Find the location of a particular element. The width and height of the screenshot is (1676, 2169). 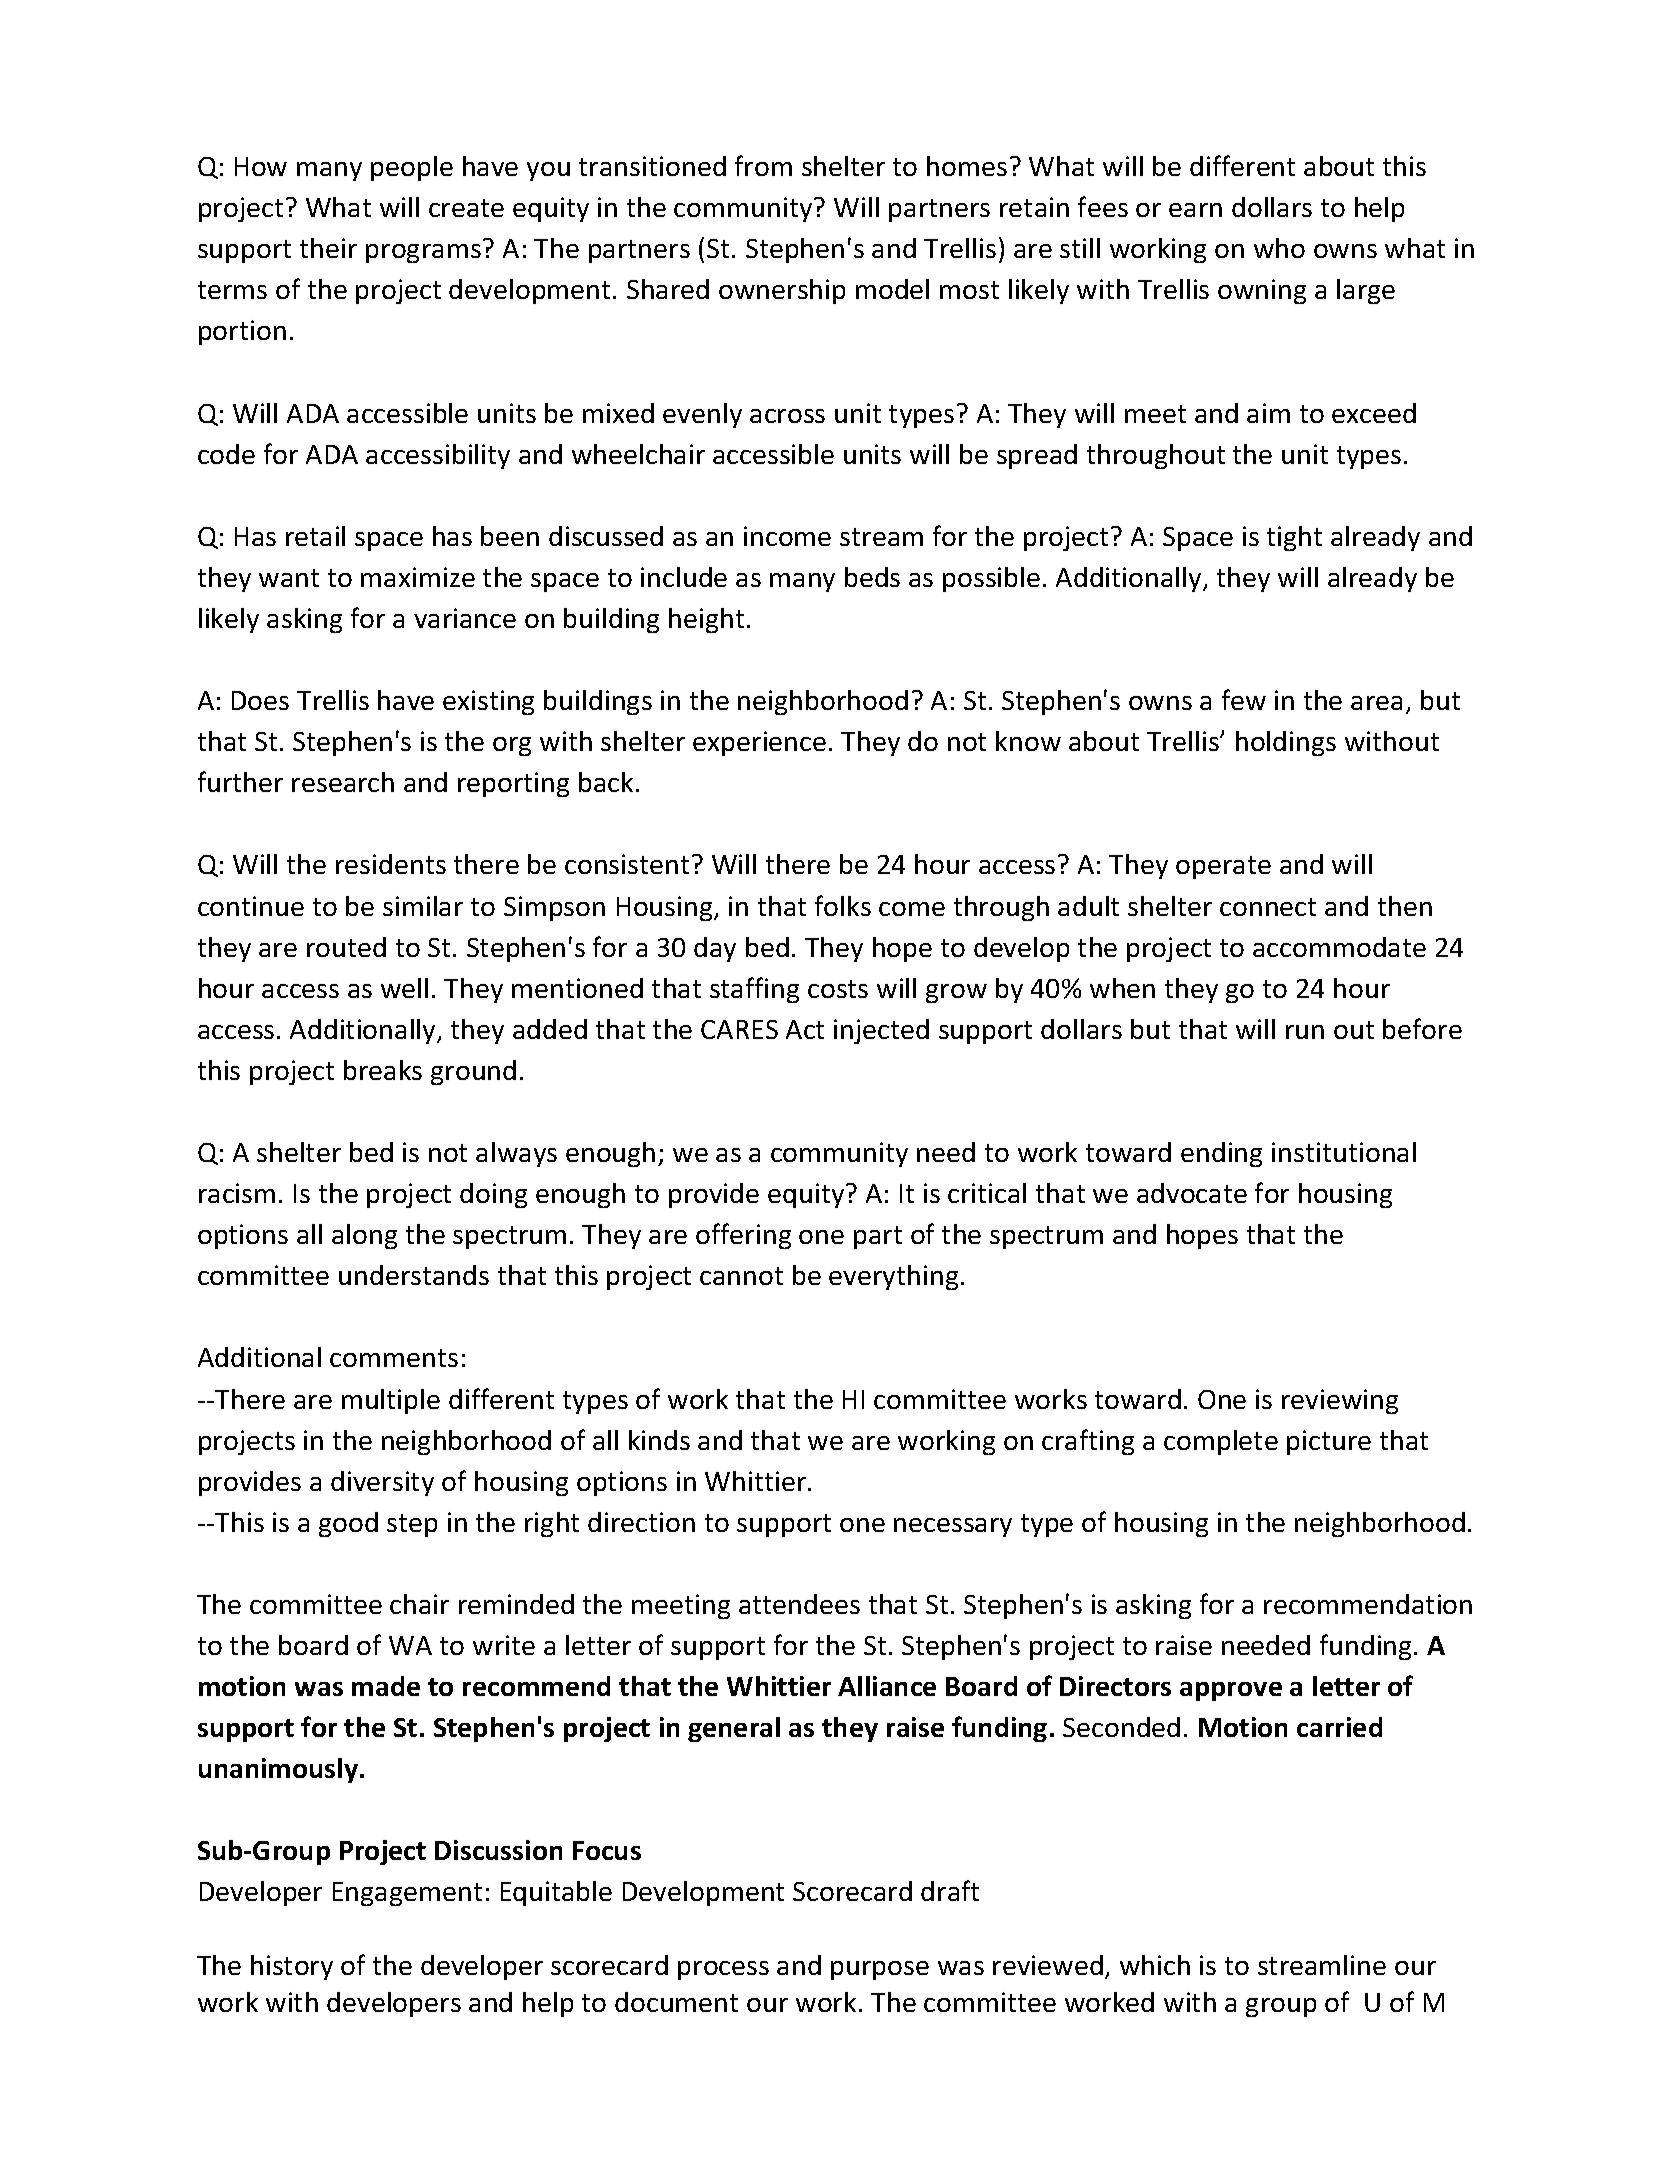

which is located at coordinates (1155, 1965).
